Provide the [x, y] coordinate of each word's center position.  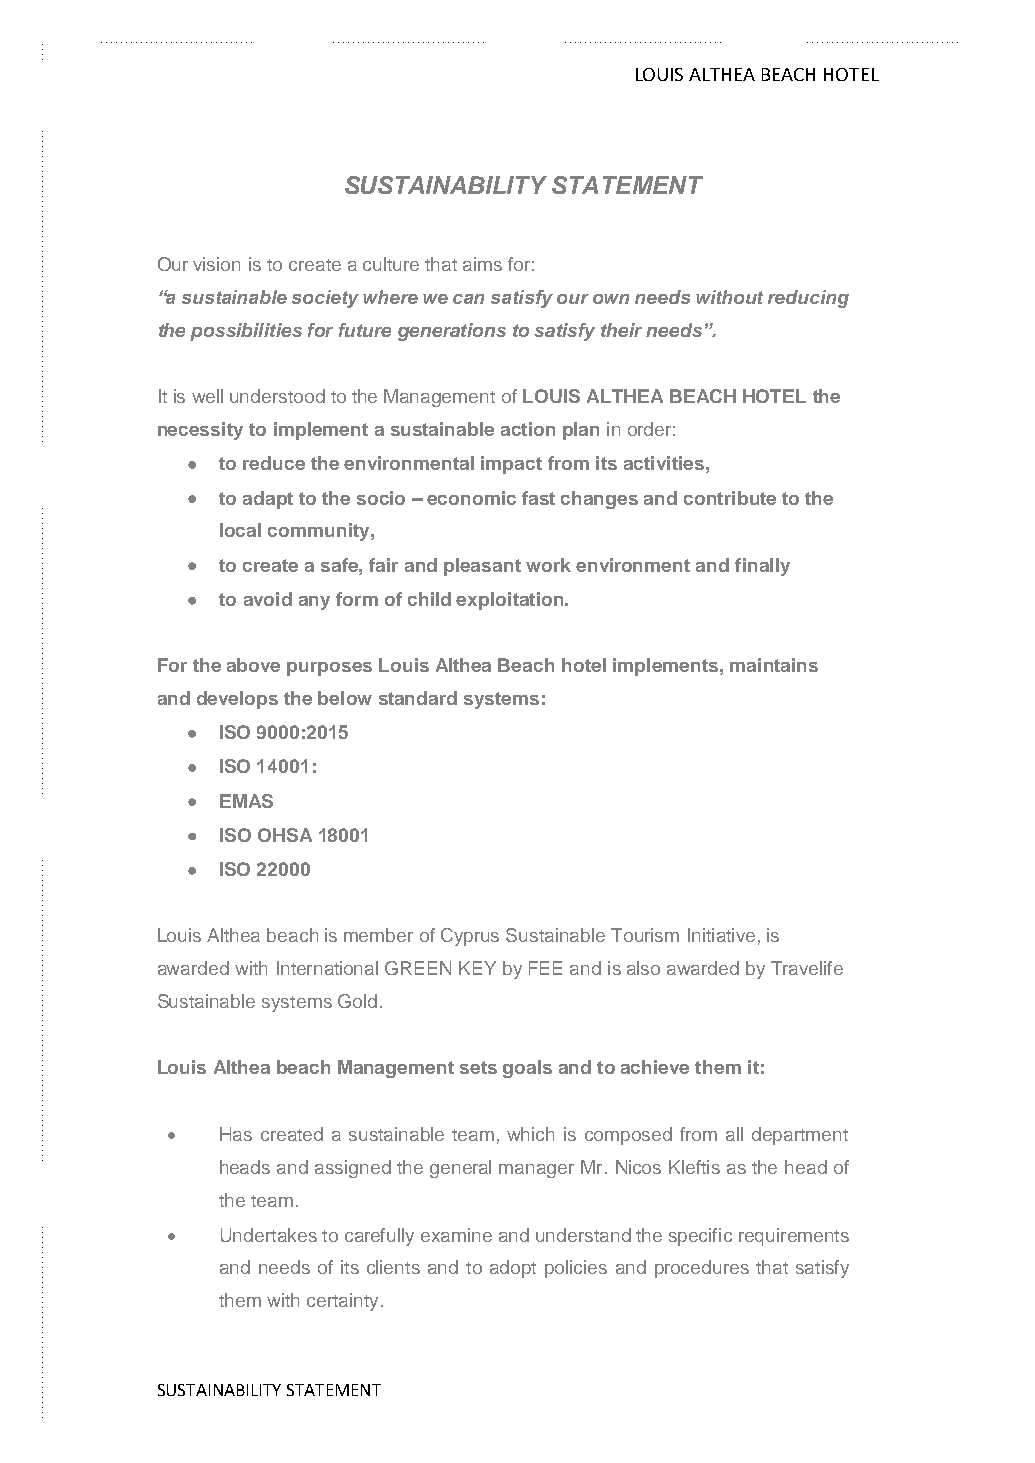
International [327, 968]
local [240, 530]
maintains [774, 665]
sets [478, 1067]
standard [418, 698]
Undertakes [269, 1235]
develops [237, 700]
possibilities [246, 332]
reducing [808, 299]
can [468, 299]
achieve [655, 1067]
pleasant [482, 567]
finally [762, 567]
